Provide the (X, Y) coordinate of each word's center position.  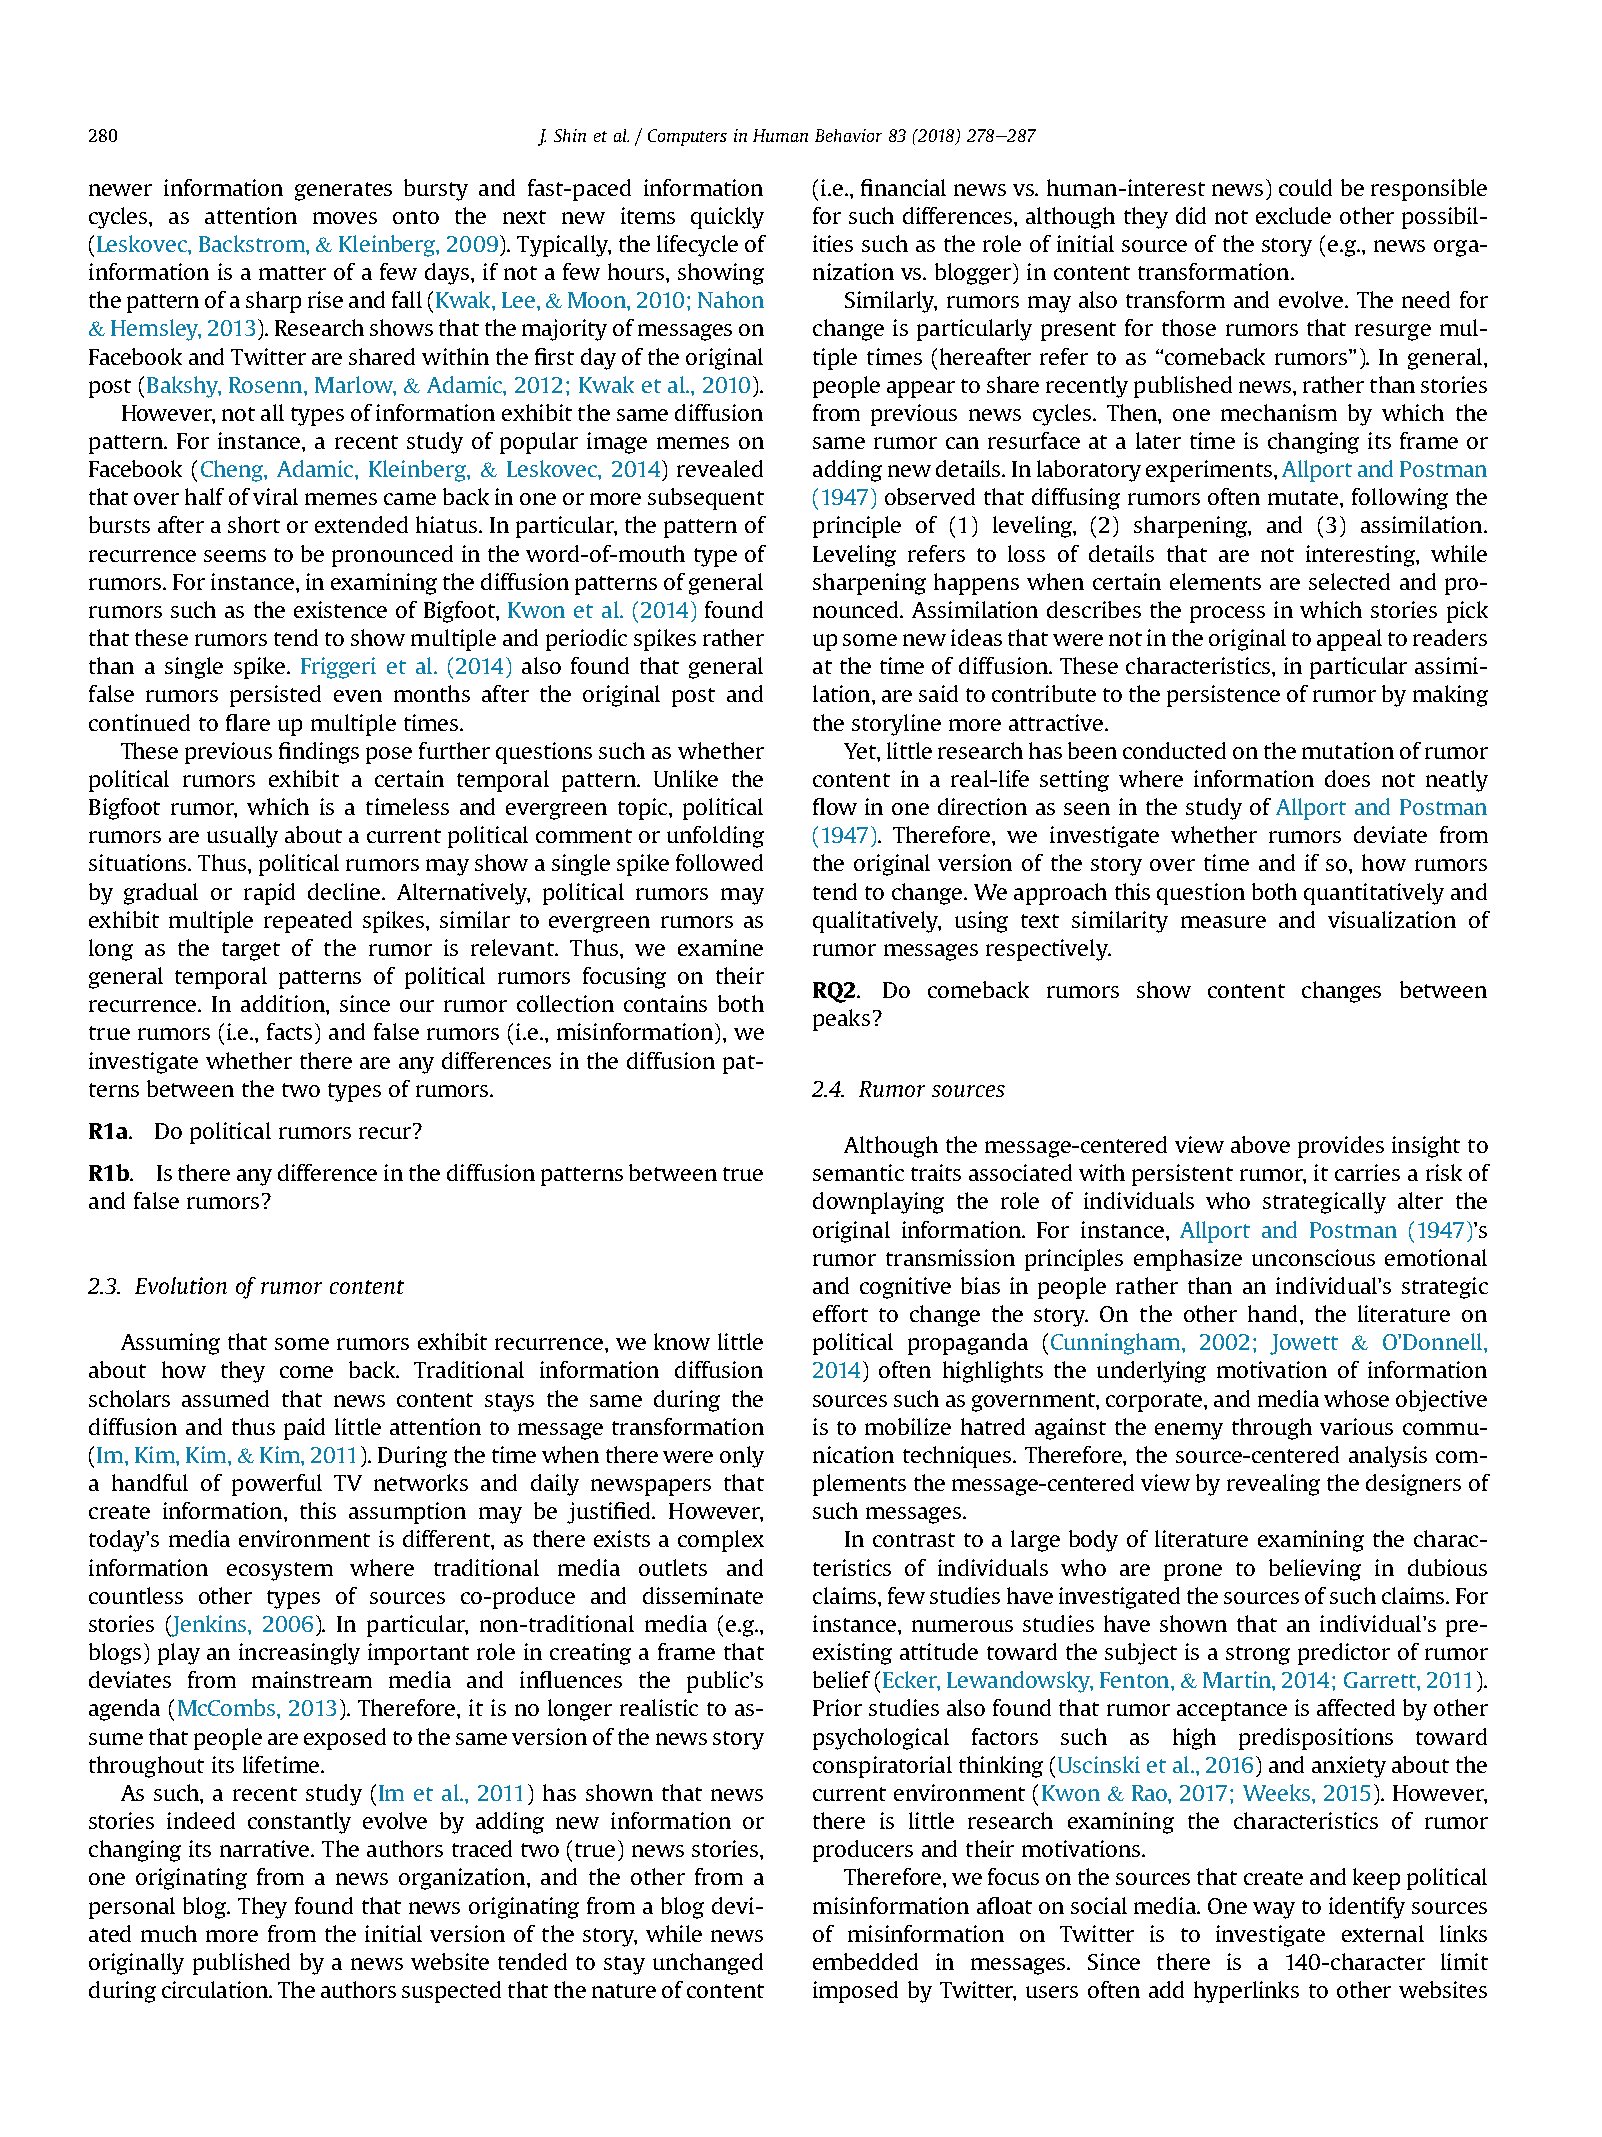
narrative (266, 1848)
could (1305, 187)
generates (343, 191)
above (1260, 1144)
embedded (865, 1961)
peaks (841, 1020)
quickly (727, 218)
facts (289, 1031)
